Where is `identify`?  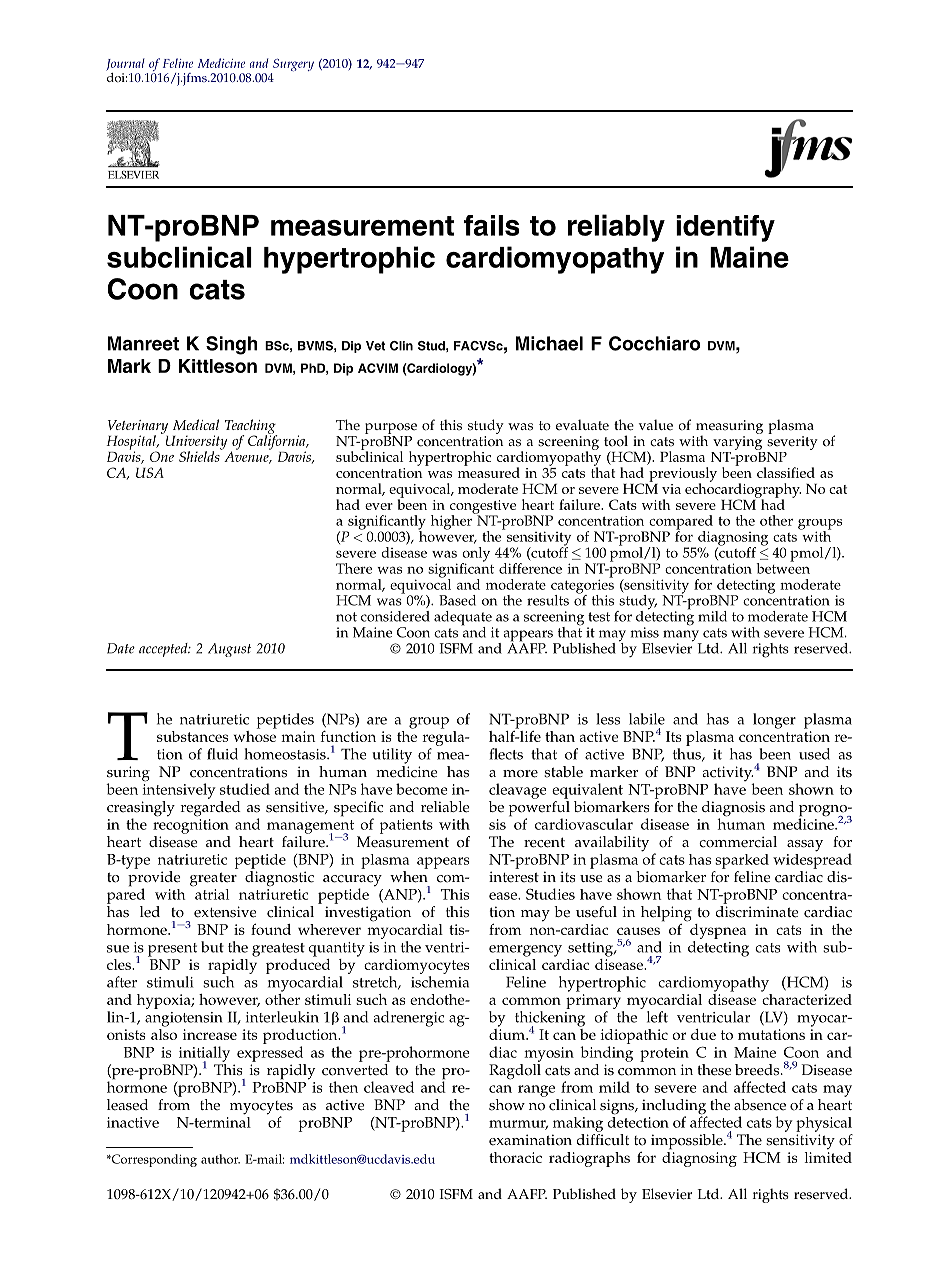
identify is located at coordinates (725, 228).
